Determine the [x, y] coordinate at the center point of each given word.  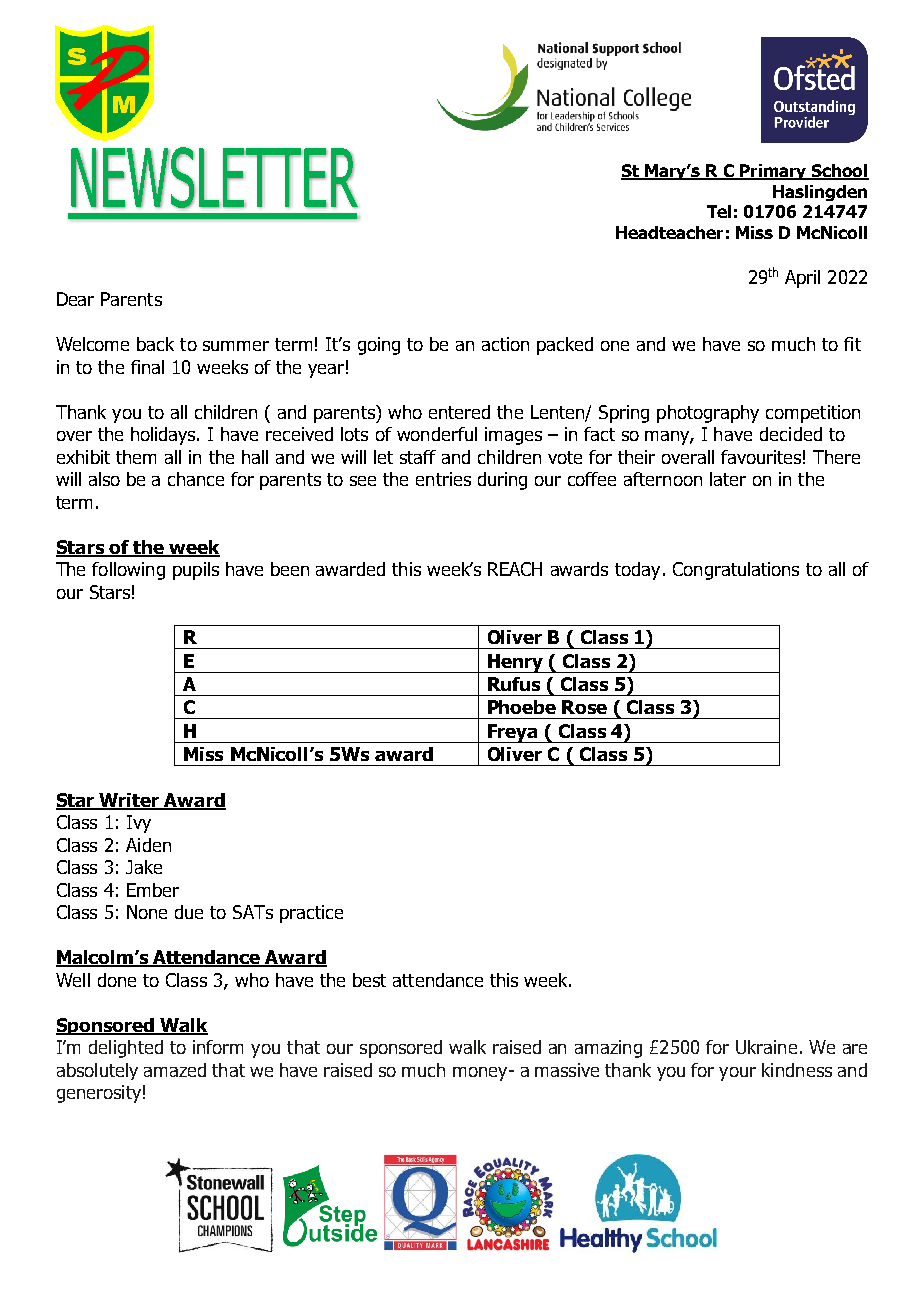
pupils [196, 571]
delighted [126, 1049]
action [505, 344]
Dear [75, 299]
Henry [515, 663]
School [839, 172]
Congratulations [736, 571]
